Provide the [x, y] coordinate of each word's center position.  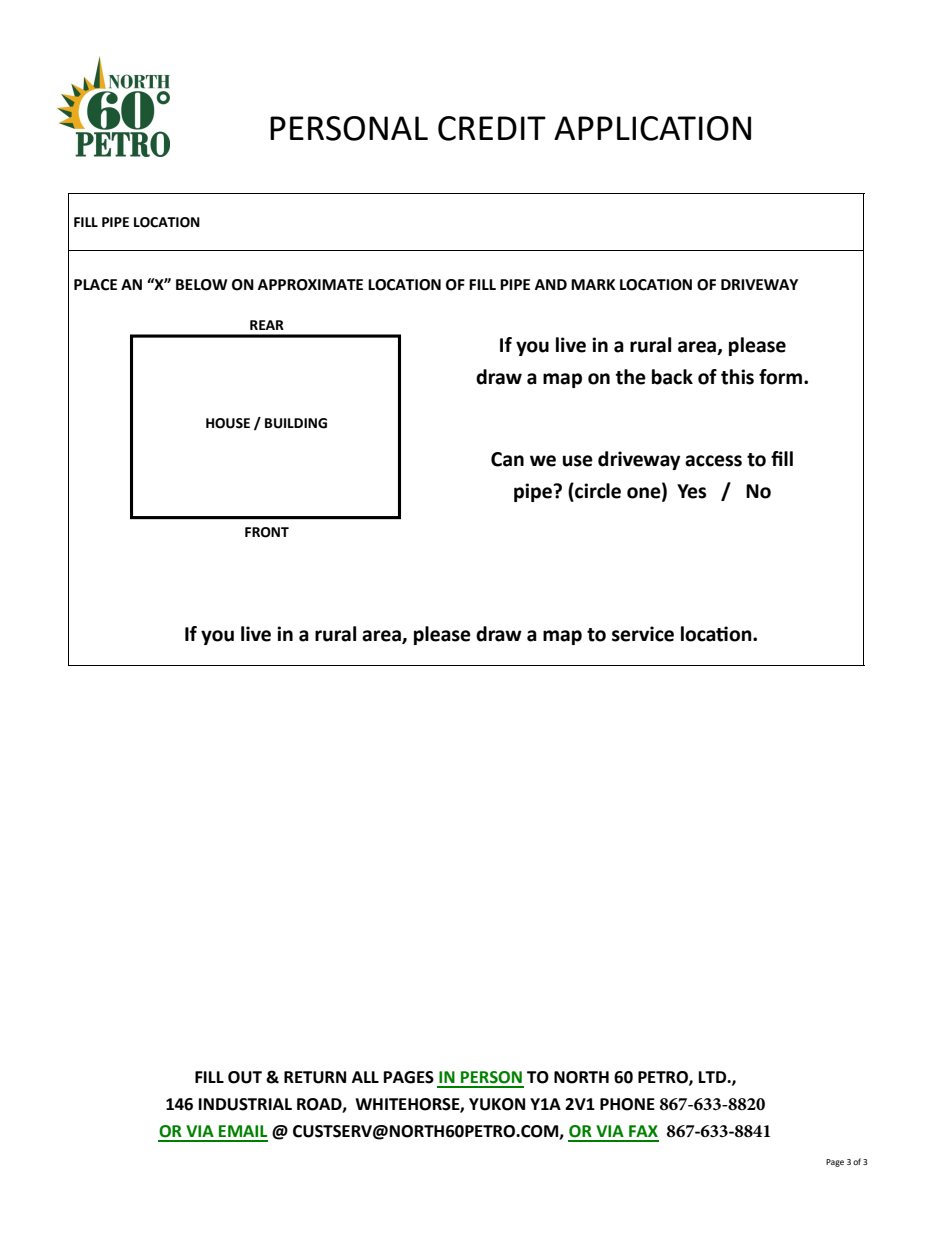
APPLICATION [652, 128]
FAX [643, 1131]
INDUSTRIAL [245, 1104]
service [643, 634]
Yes [691, 491]
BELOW [201, 285]
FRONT [267, 532]
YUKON [497, 1104]
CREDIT [492, 128]
